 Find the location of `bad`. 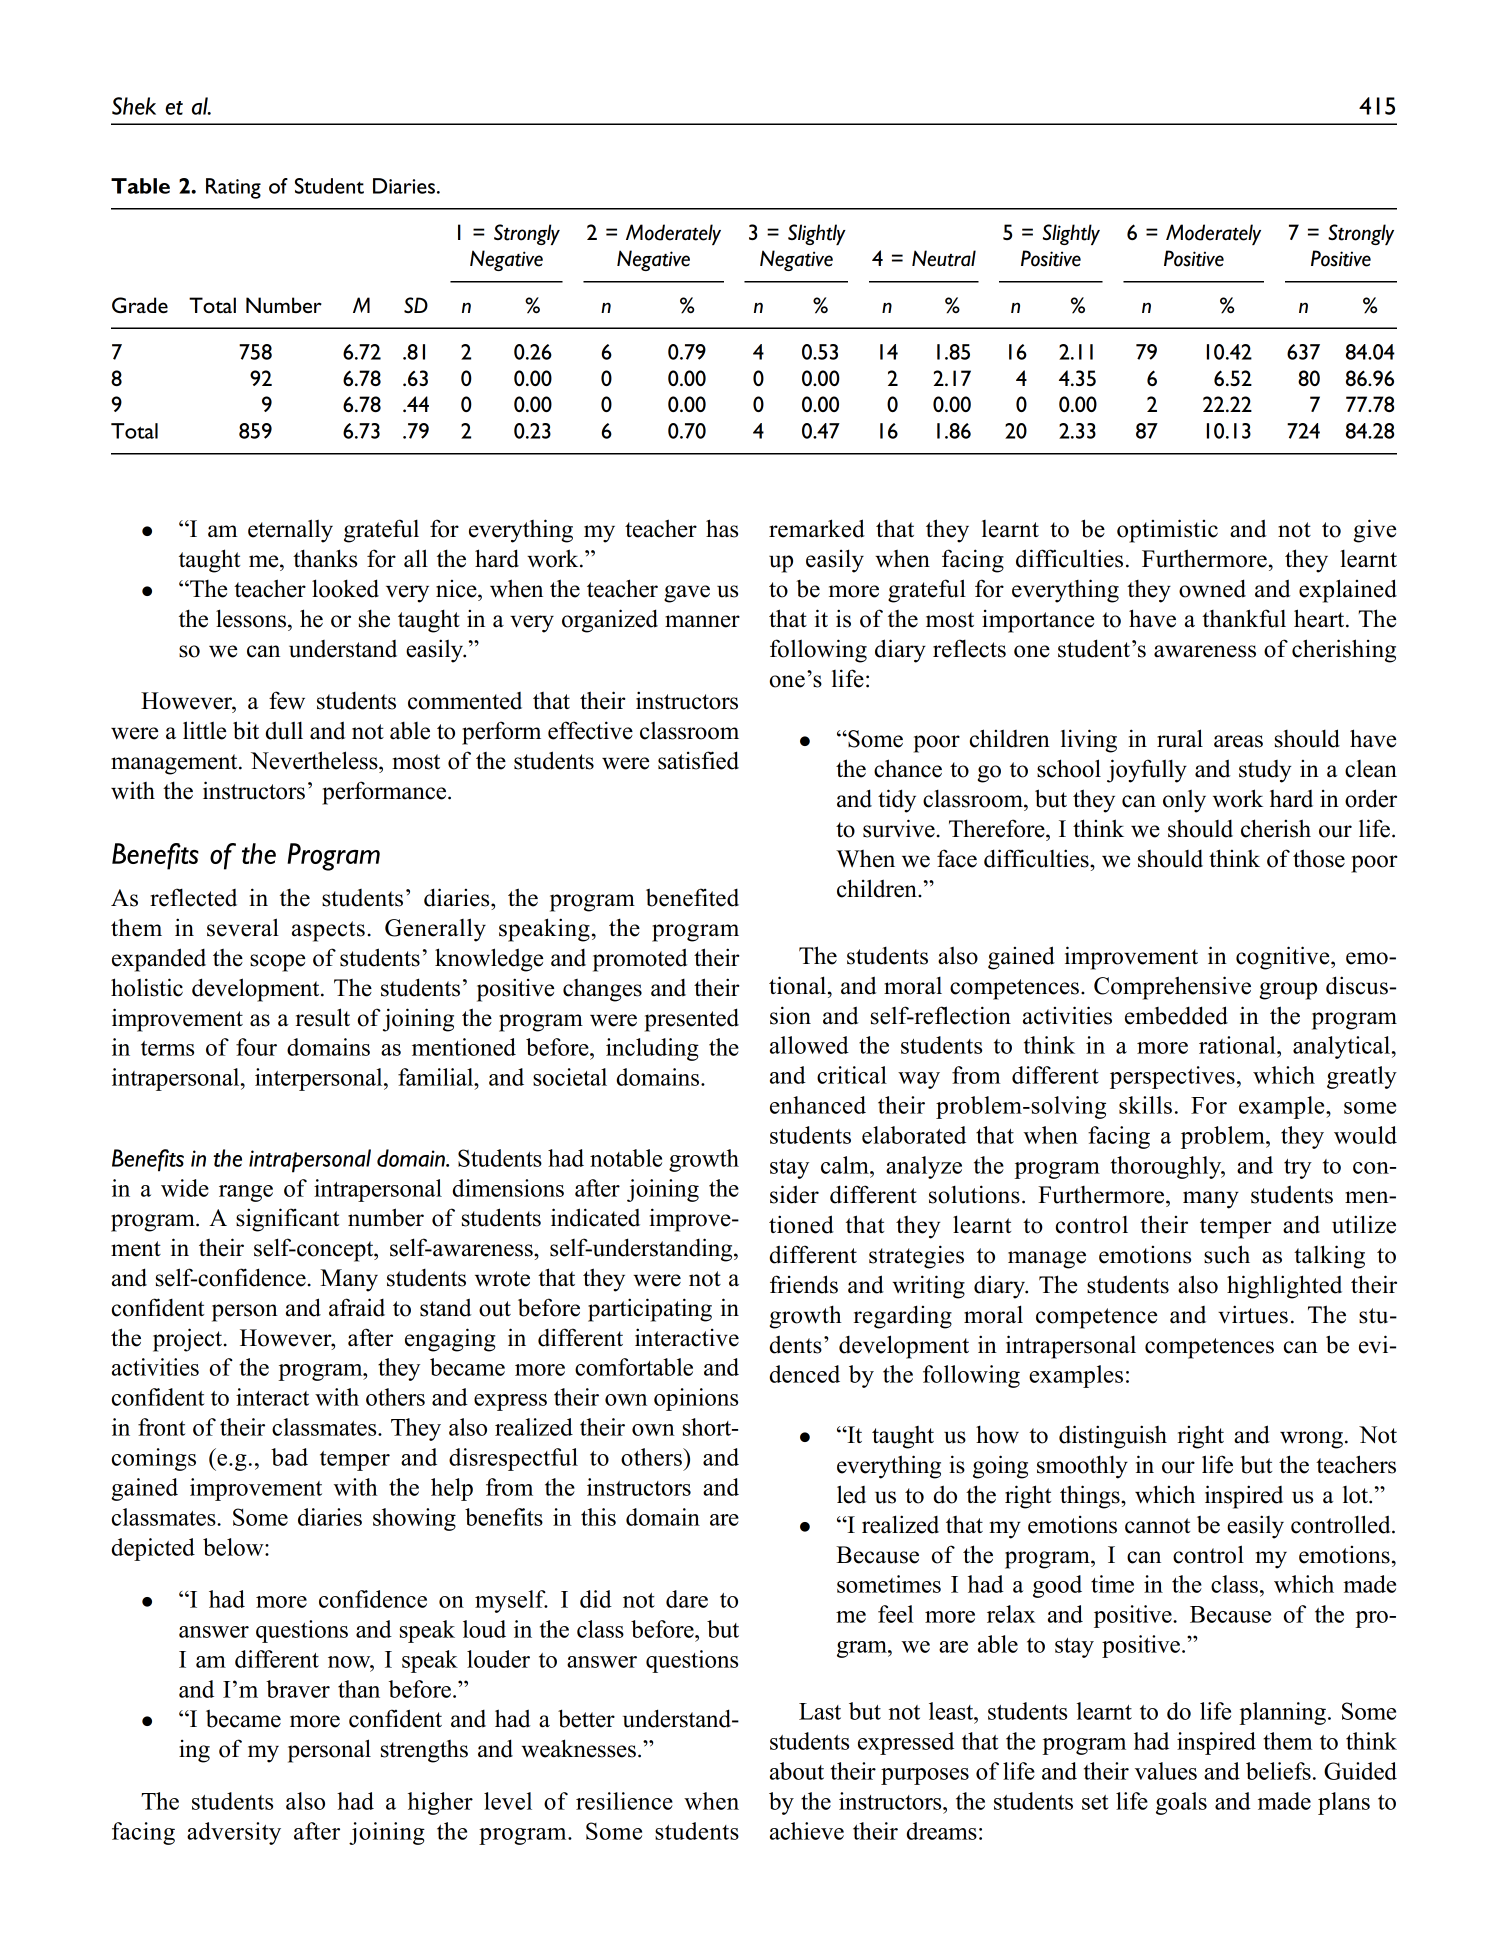

bad is located at coordinates (289, 1457).
